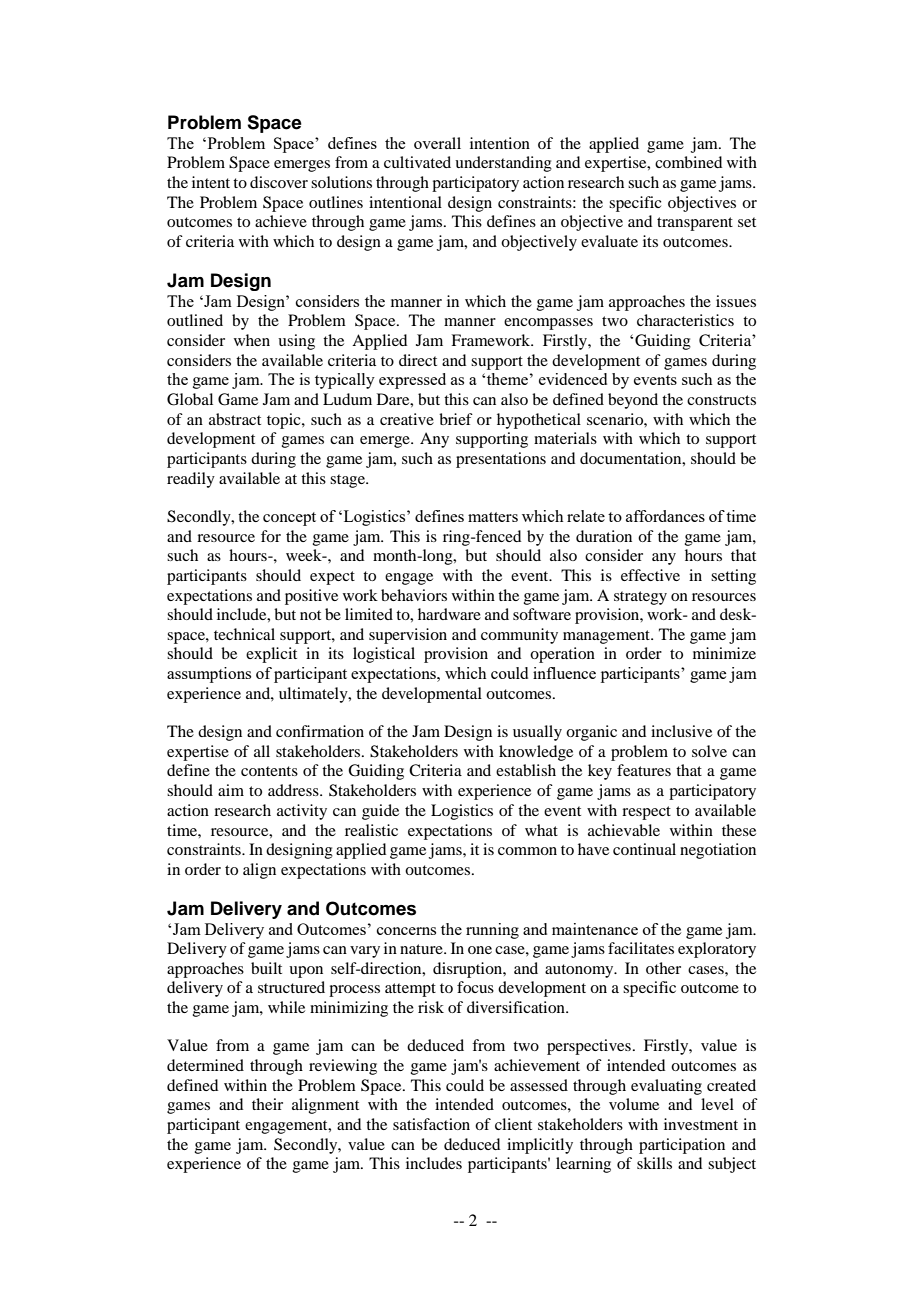 The height and width of the image is (1308, 924). I want to click on explicit, so click(271, 655).
